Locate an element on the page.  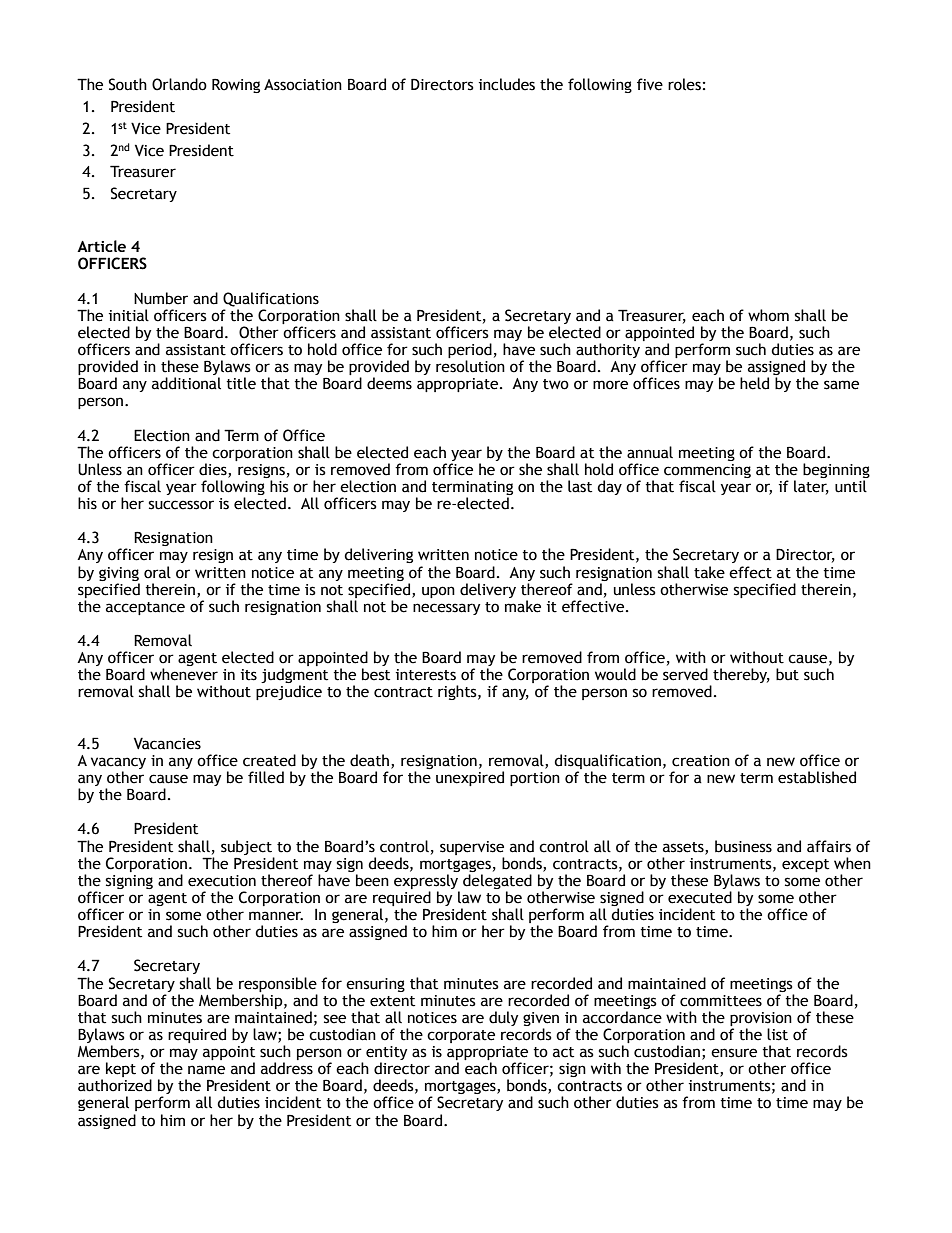
oral is located at coordinates (157, 572).
